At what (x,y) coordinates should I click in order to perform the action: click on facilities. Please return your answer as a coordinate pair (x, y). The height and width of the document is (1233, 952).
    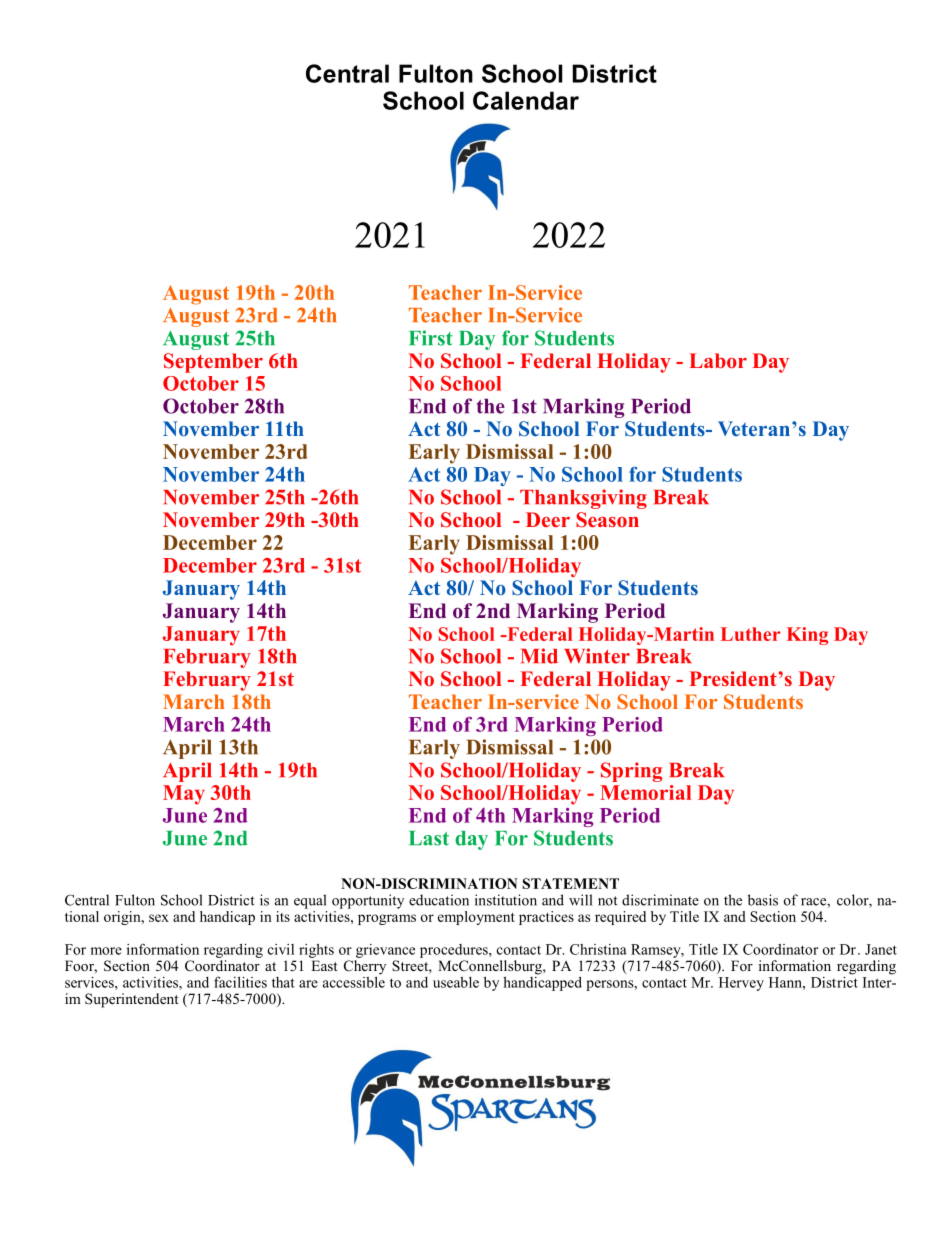
    Looking at the image, I should click on (240, 982).
